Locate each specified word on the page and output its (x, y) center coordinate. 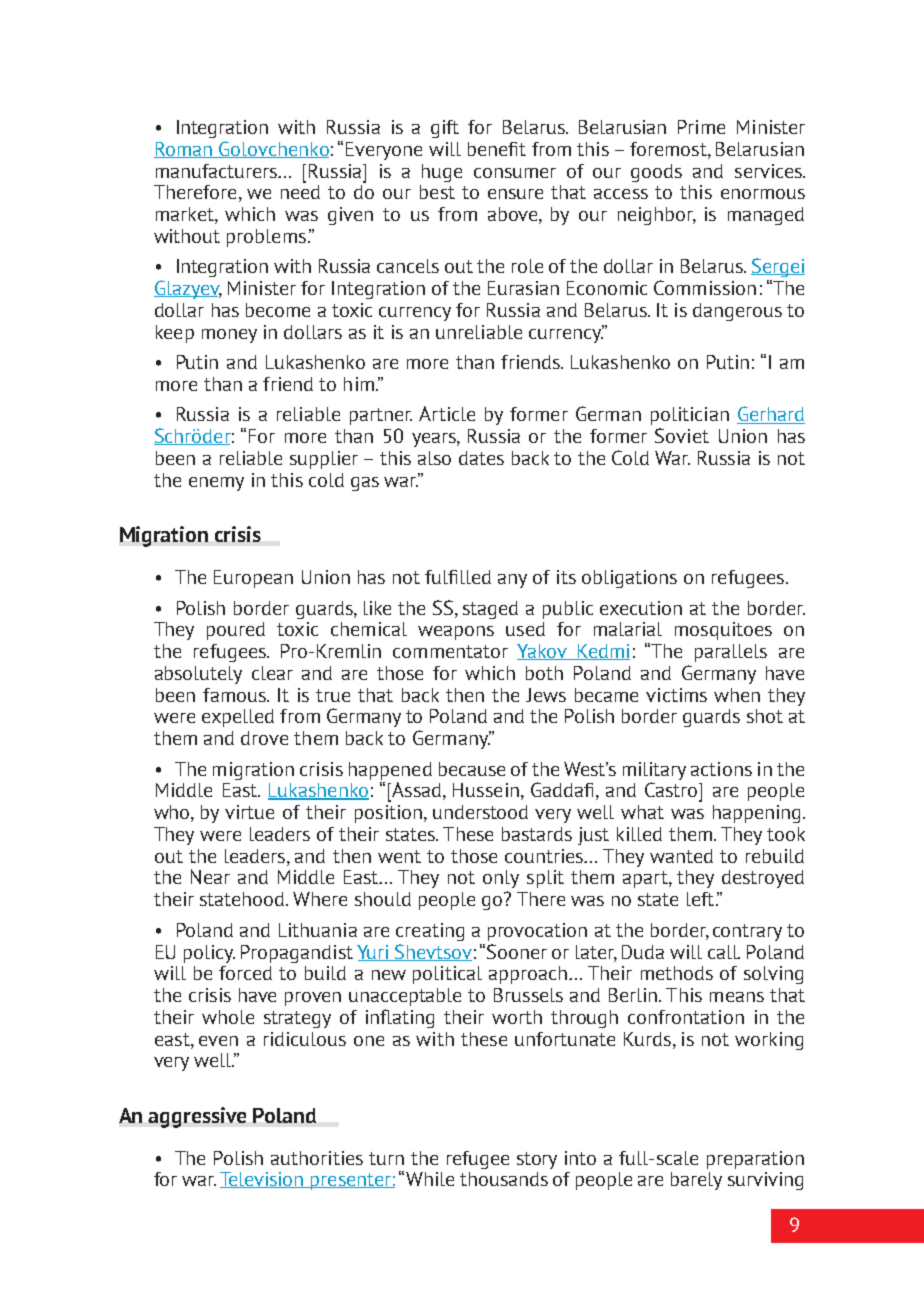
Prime (701, 127)
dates (481, 458)
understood (480, 812)
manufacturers (218, 171)
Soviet (682, 435)
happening (756, 814)
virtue (249, 812)
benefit (497, 149)
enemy (216, 484)
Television (263, 1180)
